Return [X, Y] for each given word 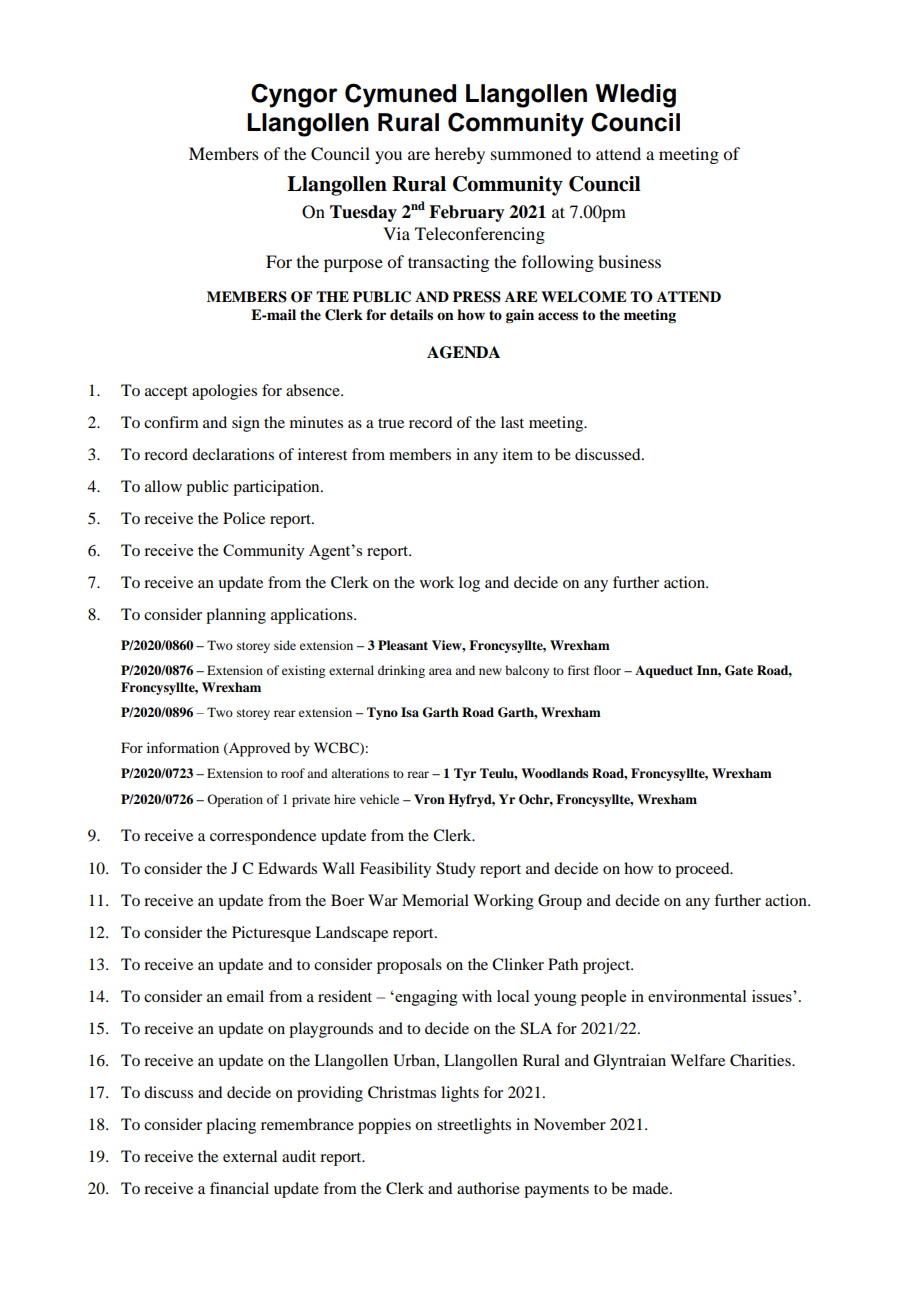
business [629, 261]
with [477, 996]
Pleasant [403, 645]
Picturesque [271, 934]
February [467, 213]
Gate [739, 670]
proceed [703, 870]
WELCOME [584, 297]
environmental [697, 996]
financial [239, 1188]
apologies [224, 392]
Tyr [465, 774]
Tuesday [363, 213]
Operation [235, 800]
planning [236, 616]
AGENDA [463, 352]
